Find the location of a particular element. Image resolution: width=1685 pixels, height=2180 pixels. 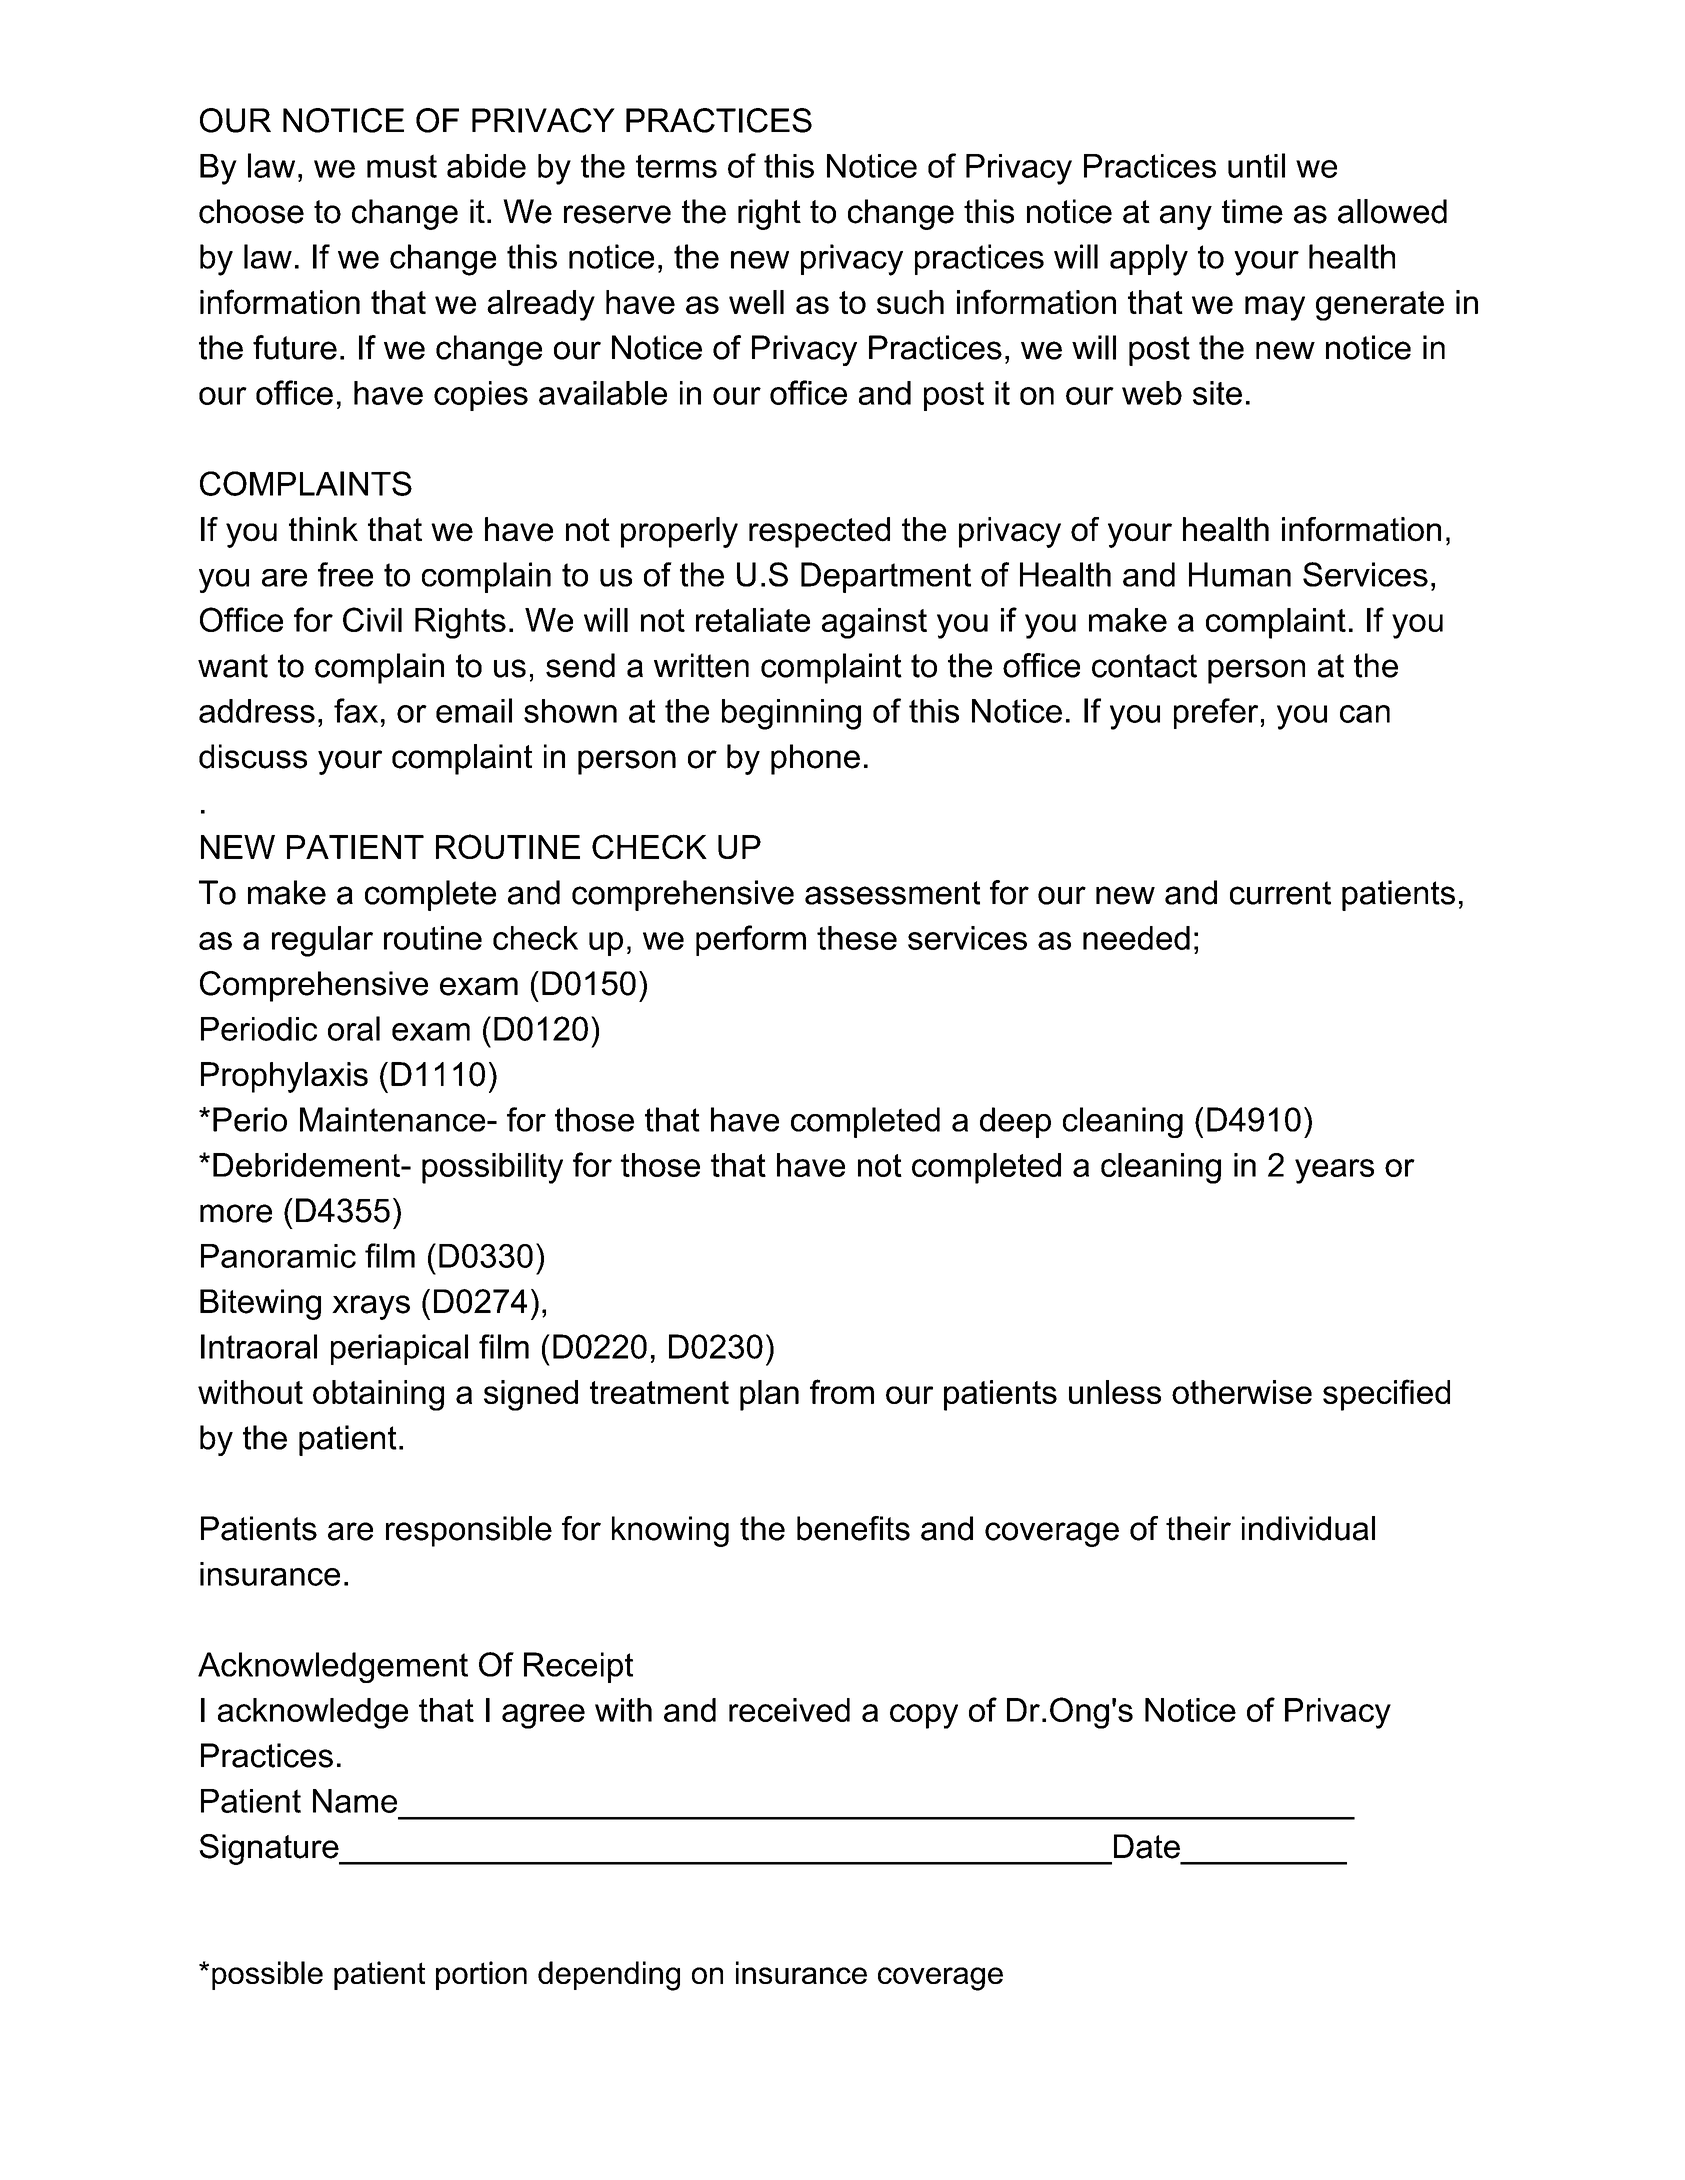

regular is located at coordinates (322, 941).
